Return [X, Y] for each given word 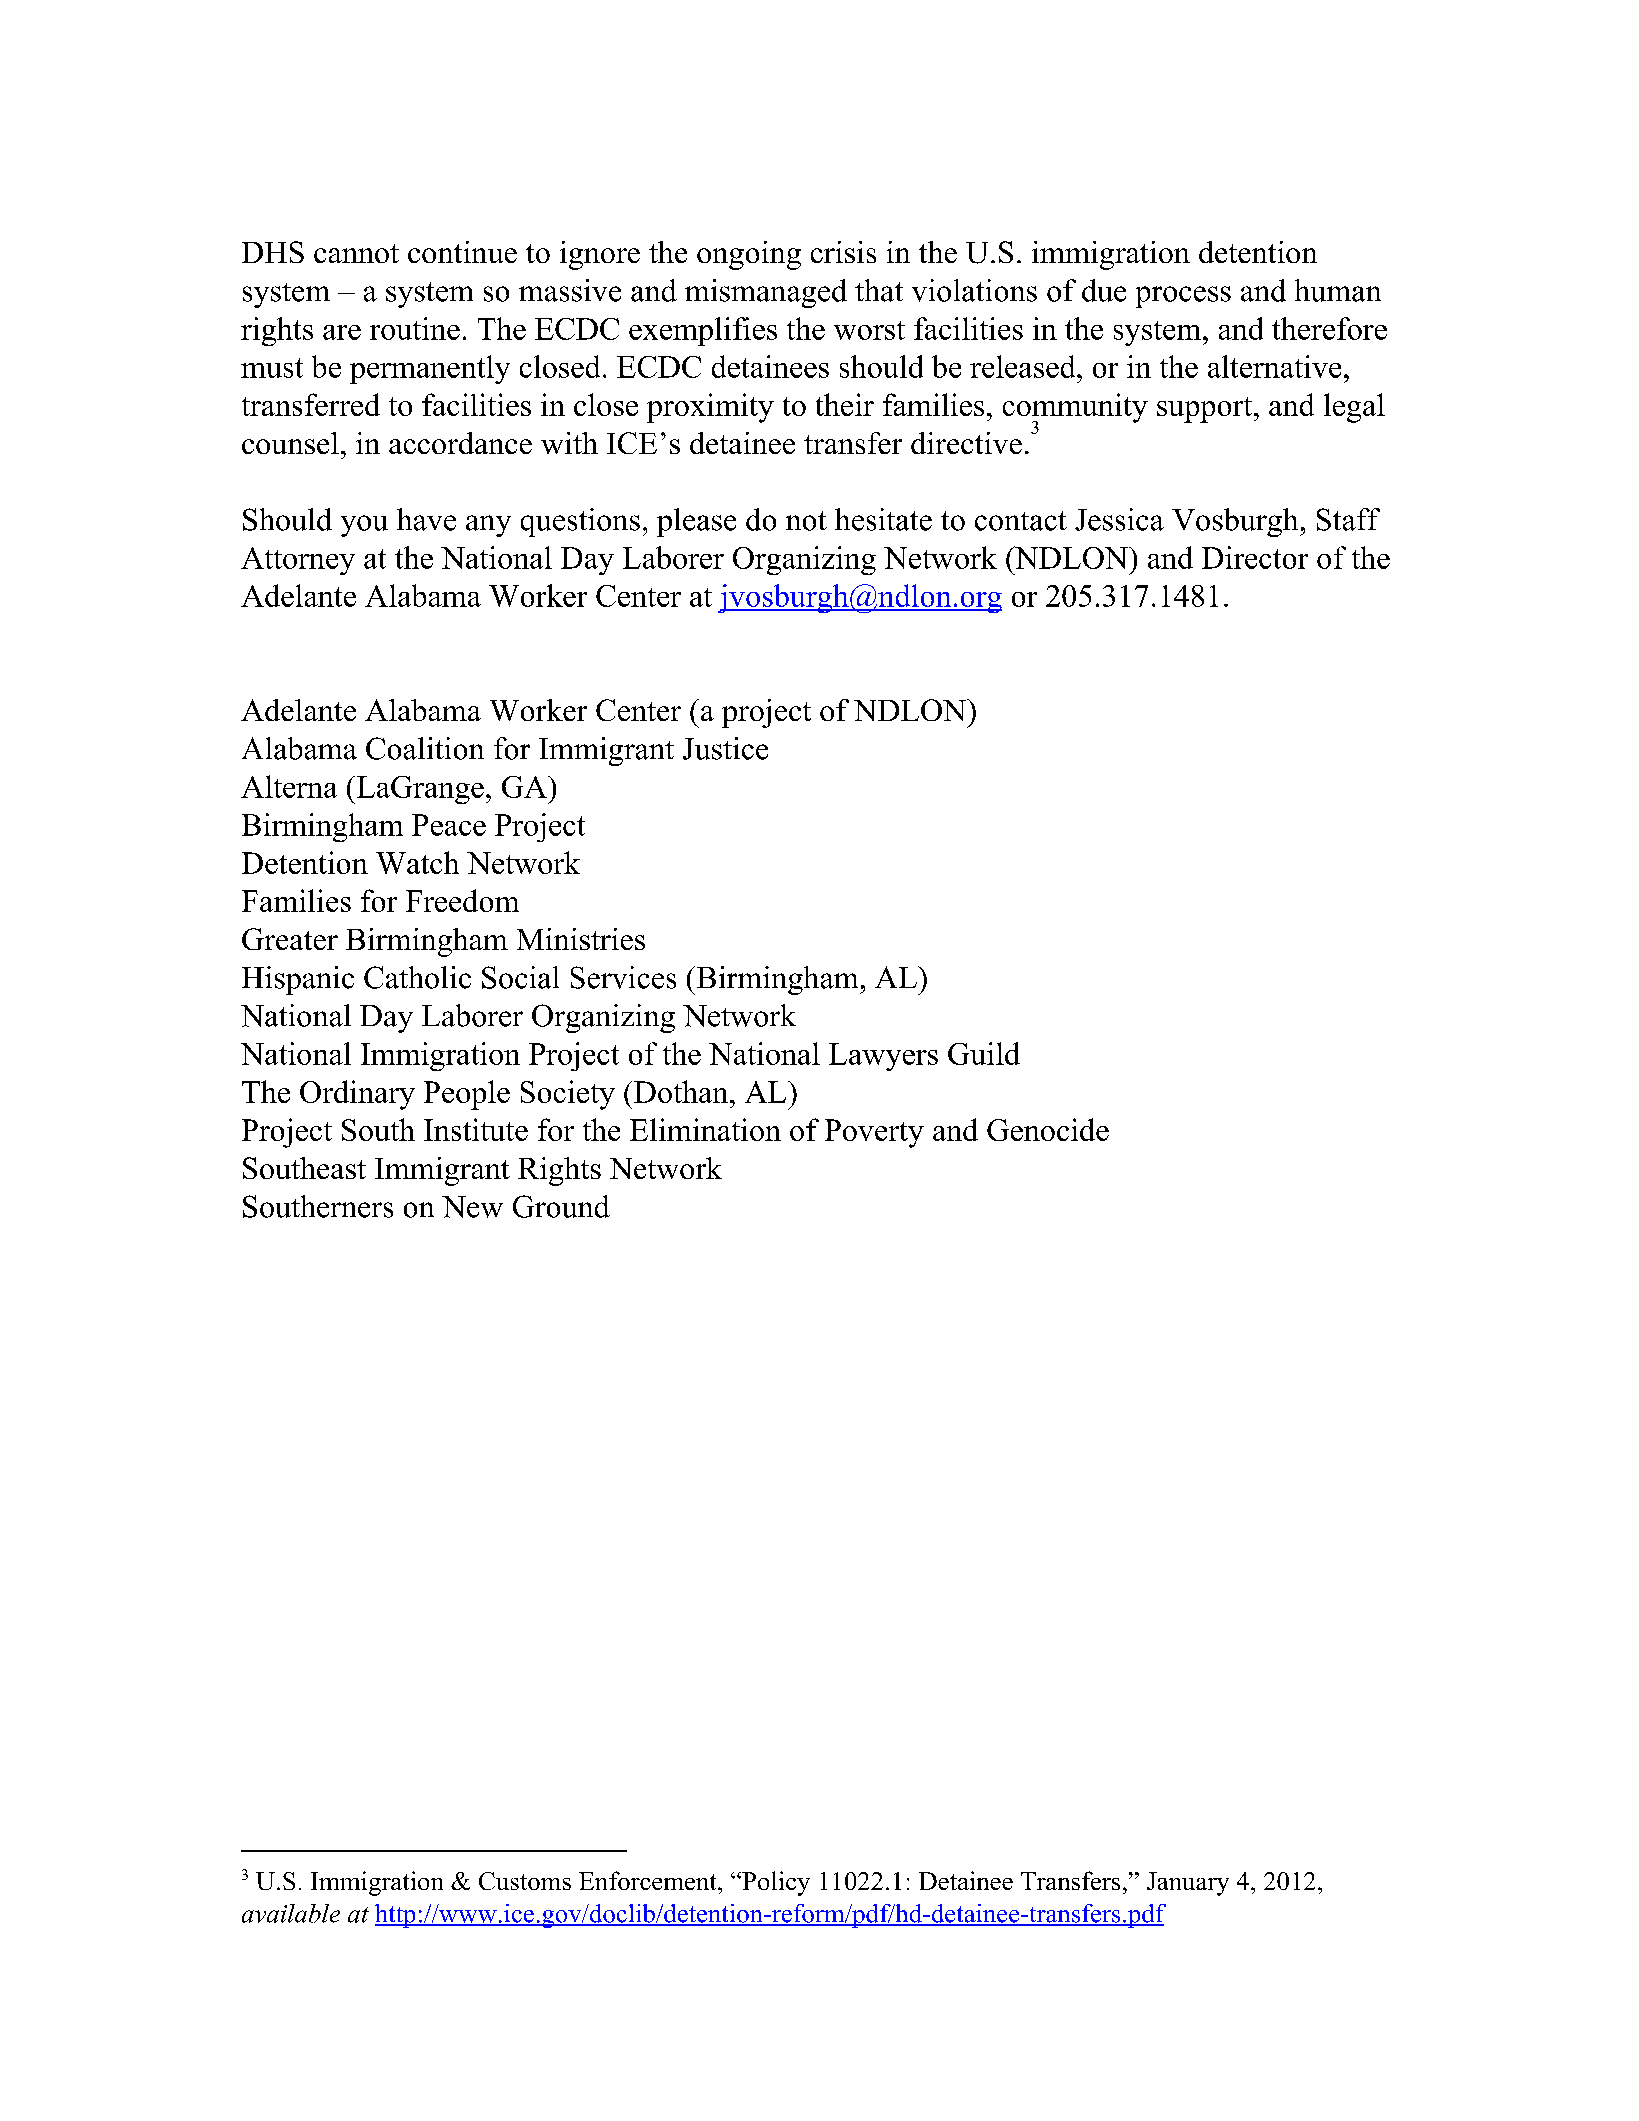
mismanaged [766, 293]
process [1183, 297]
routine [415, 328]
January [1188, 1884]
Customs [525, 1881]
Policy [775, 1883]
